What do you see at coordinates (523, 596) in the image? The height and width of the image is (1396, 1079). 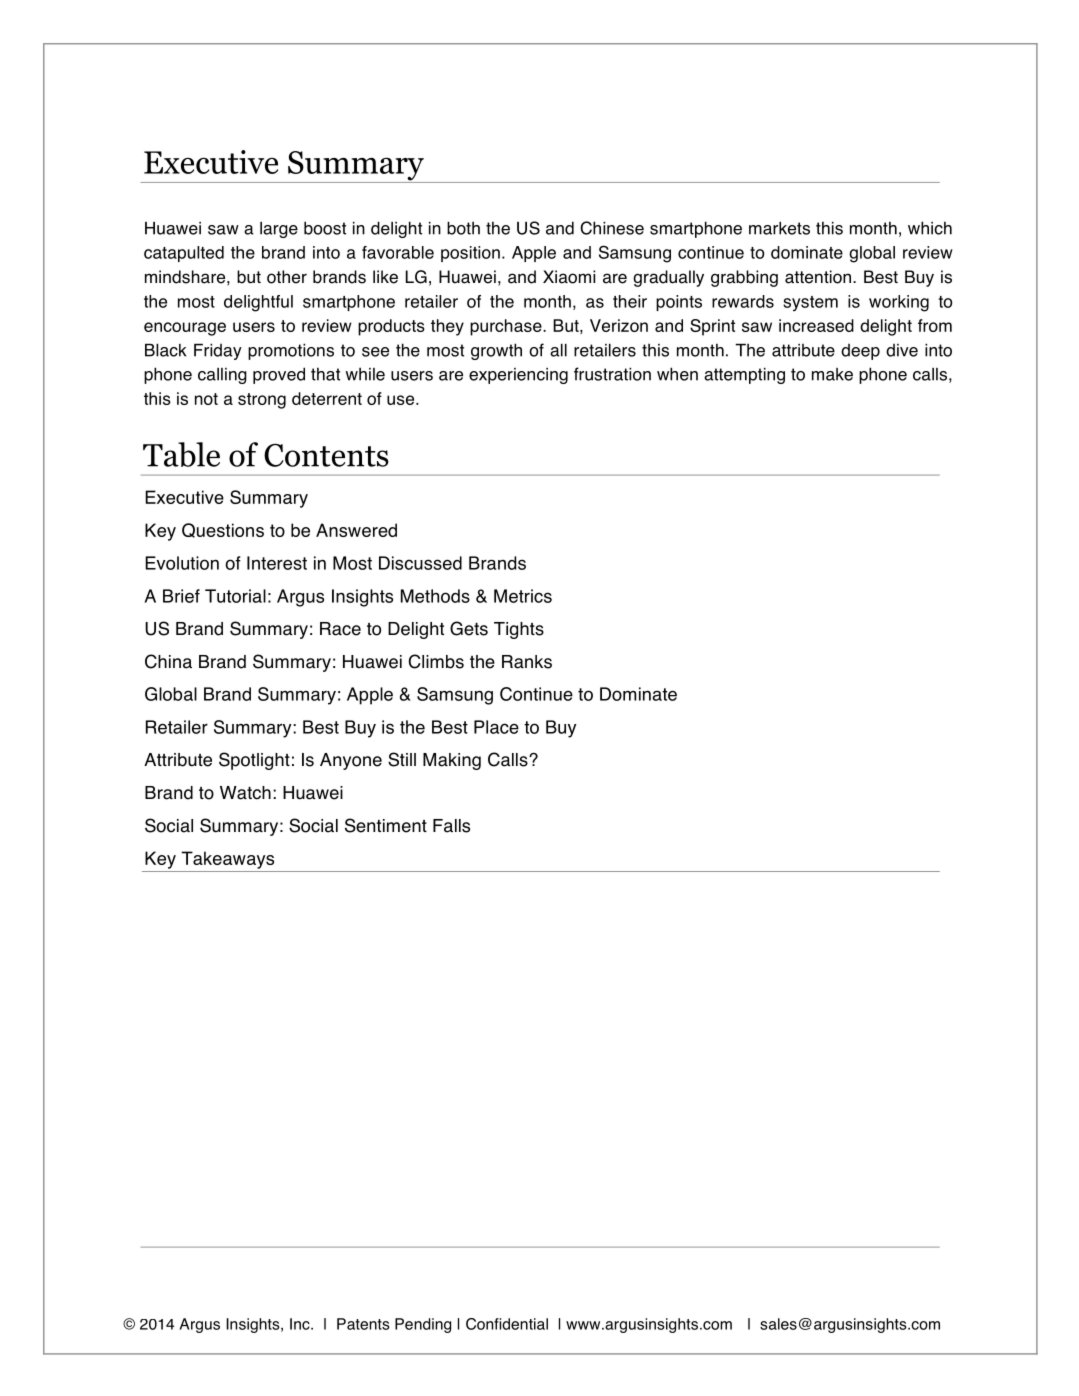 I see `Metrics` at bounding box center [523, 596].
